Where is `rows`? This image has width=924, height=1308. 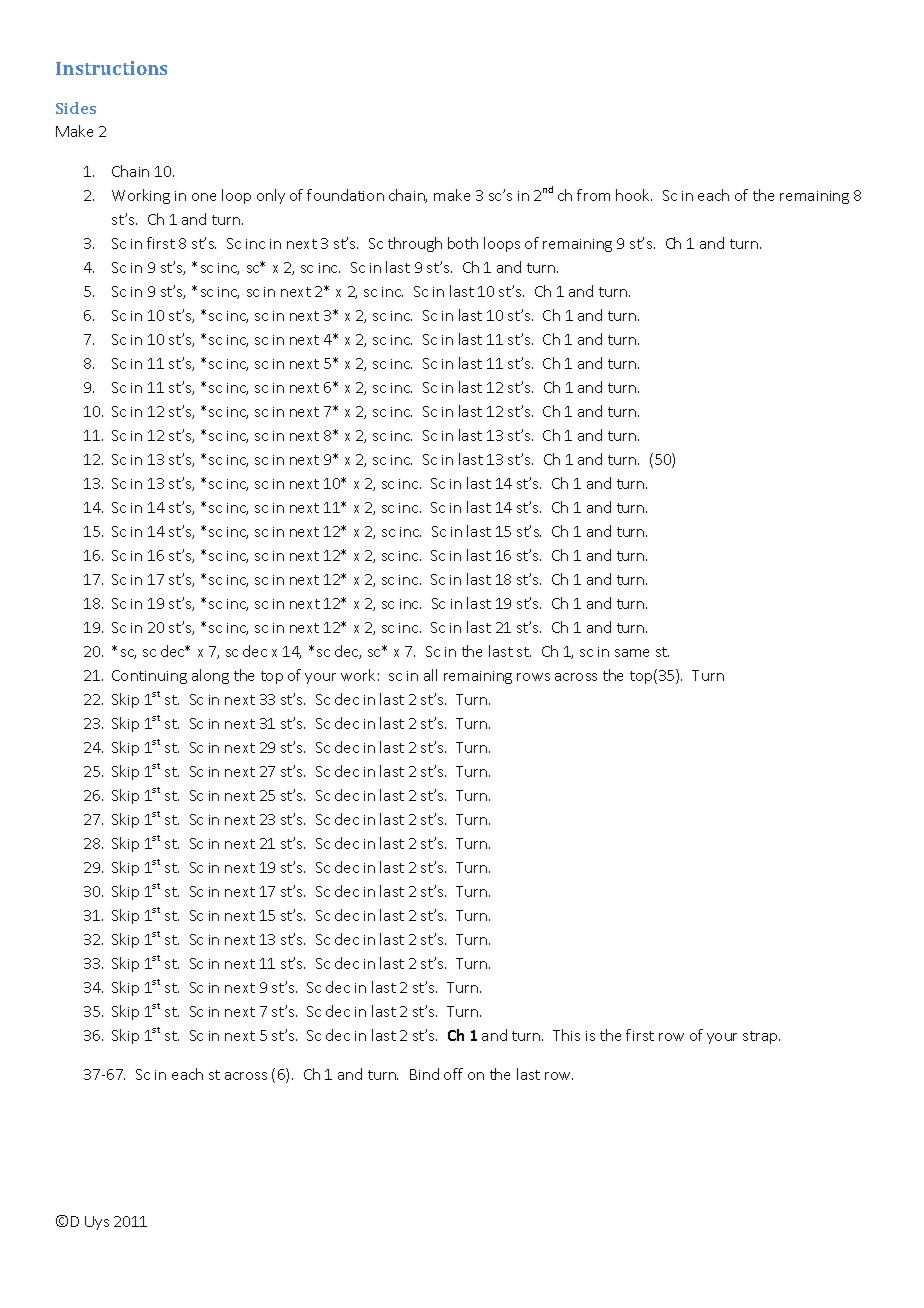 rows is located at coordinates (533, 677).
